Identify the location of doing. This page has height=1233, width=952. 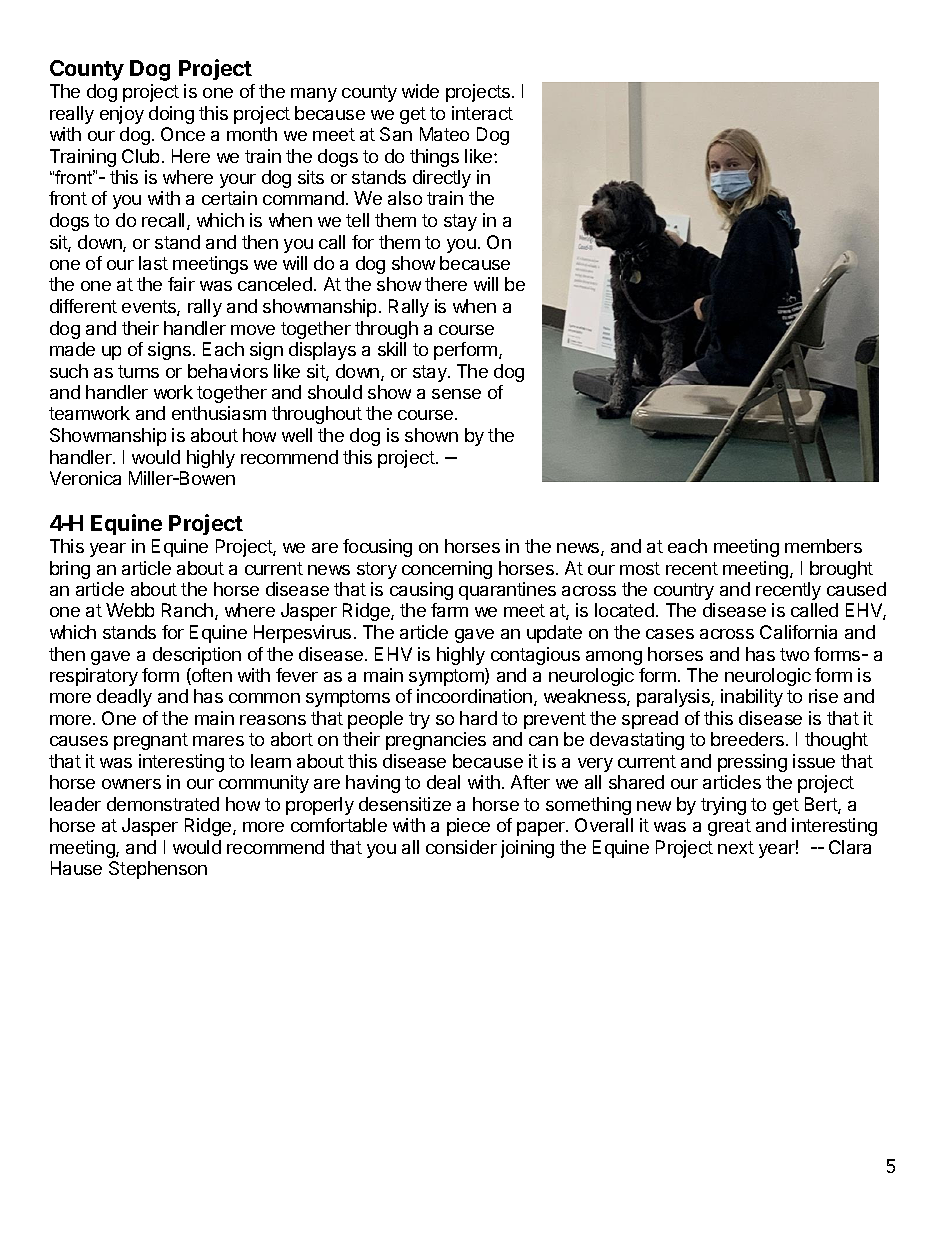
(171, 115).
